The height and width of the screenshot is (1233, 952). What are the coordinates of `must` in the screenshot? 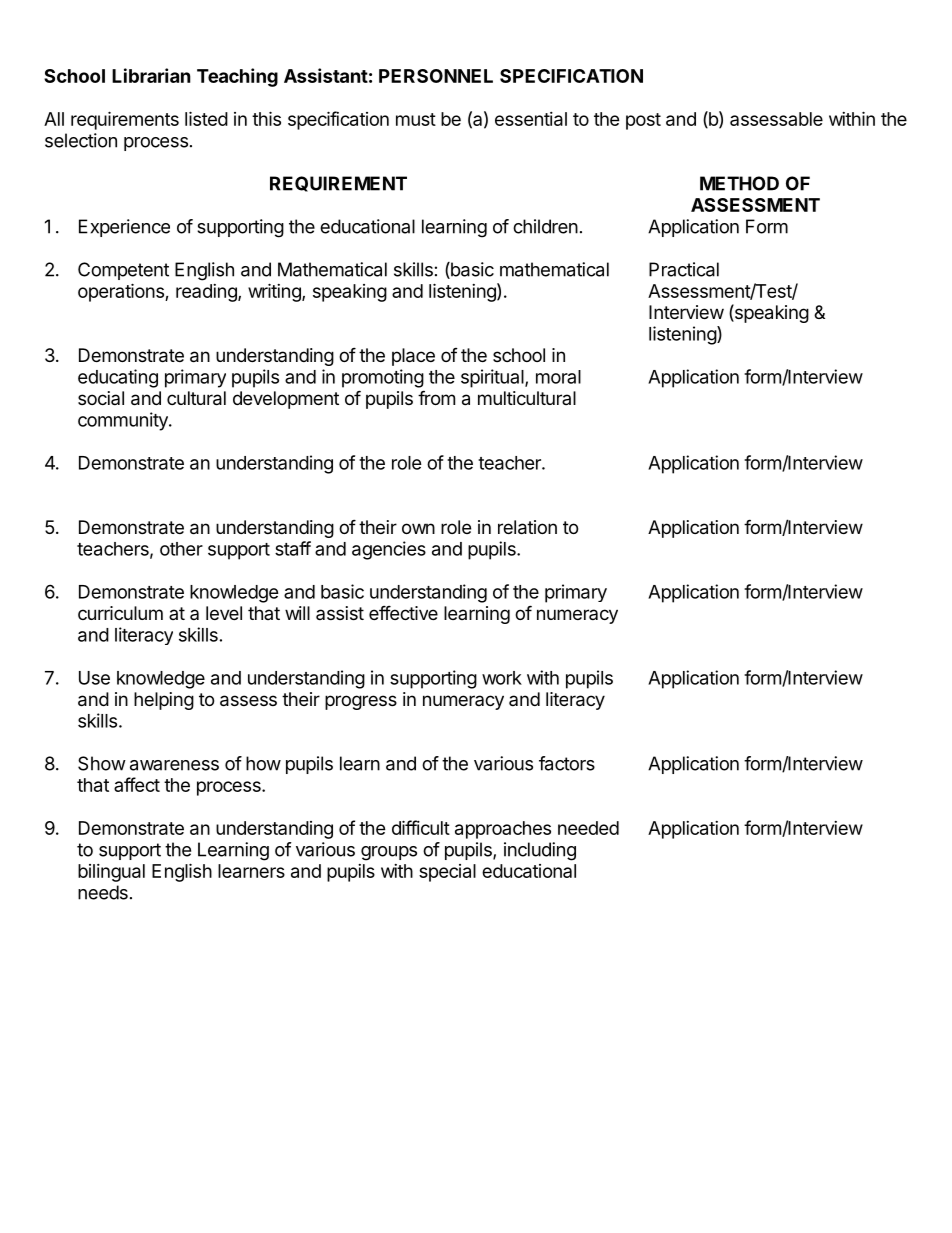 It's located at (416, 119).
